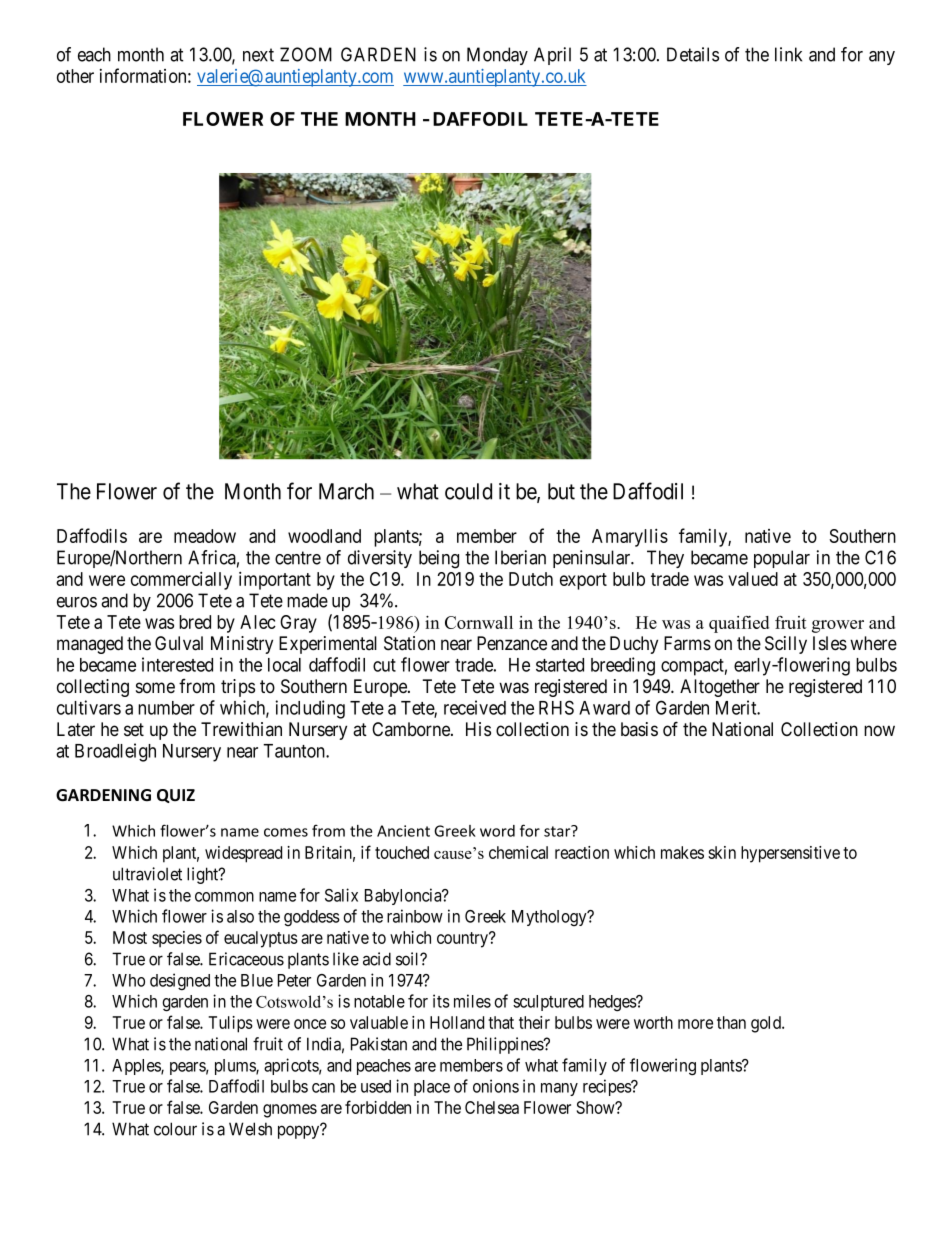  What do you see at coordinates (181, 580) in the image?
I see `commercially` at bounding box center [181, 580].
